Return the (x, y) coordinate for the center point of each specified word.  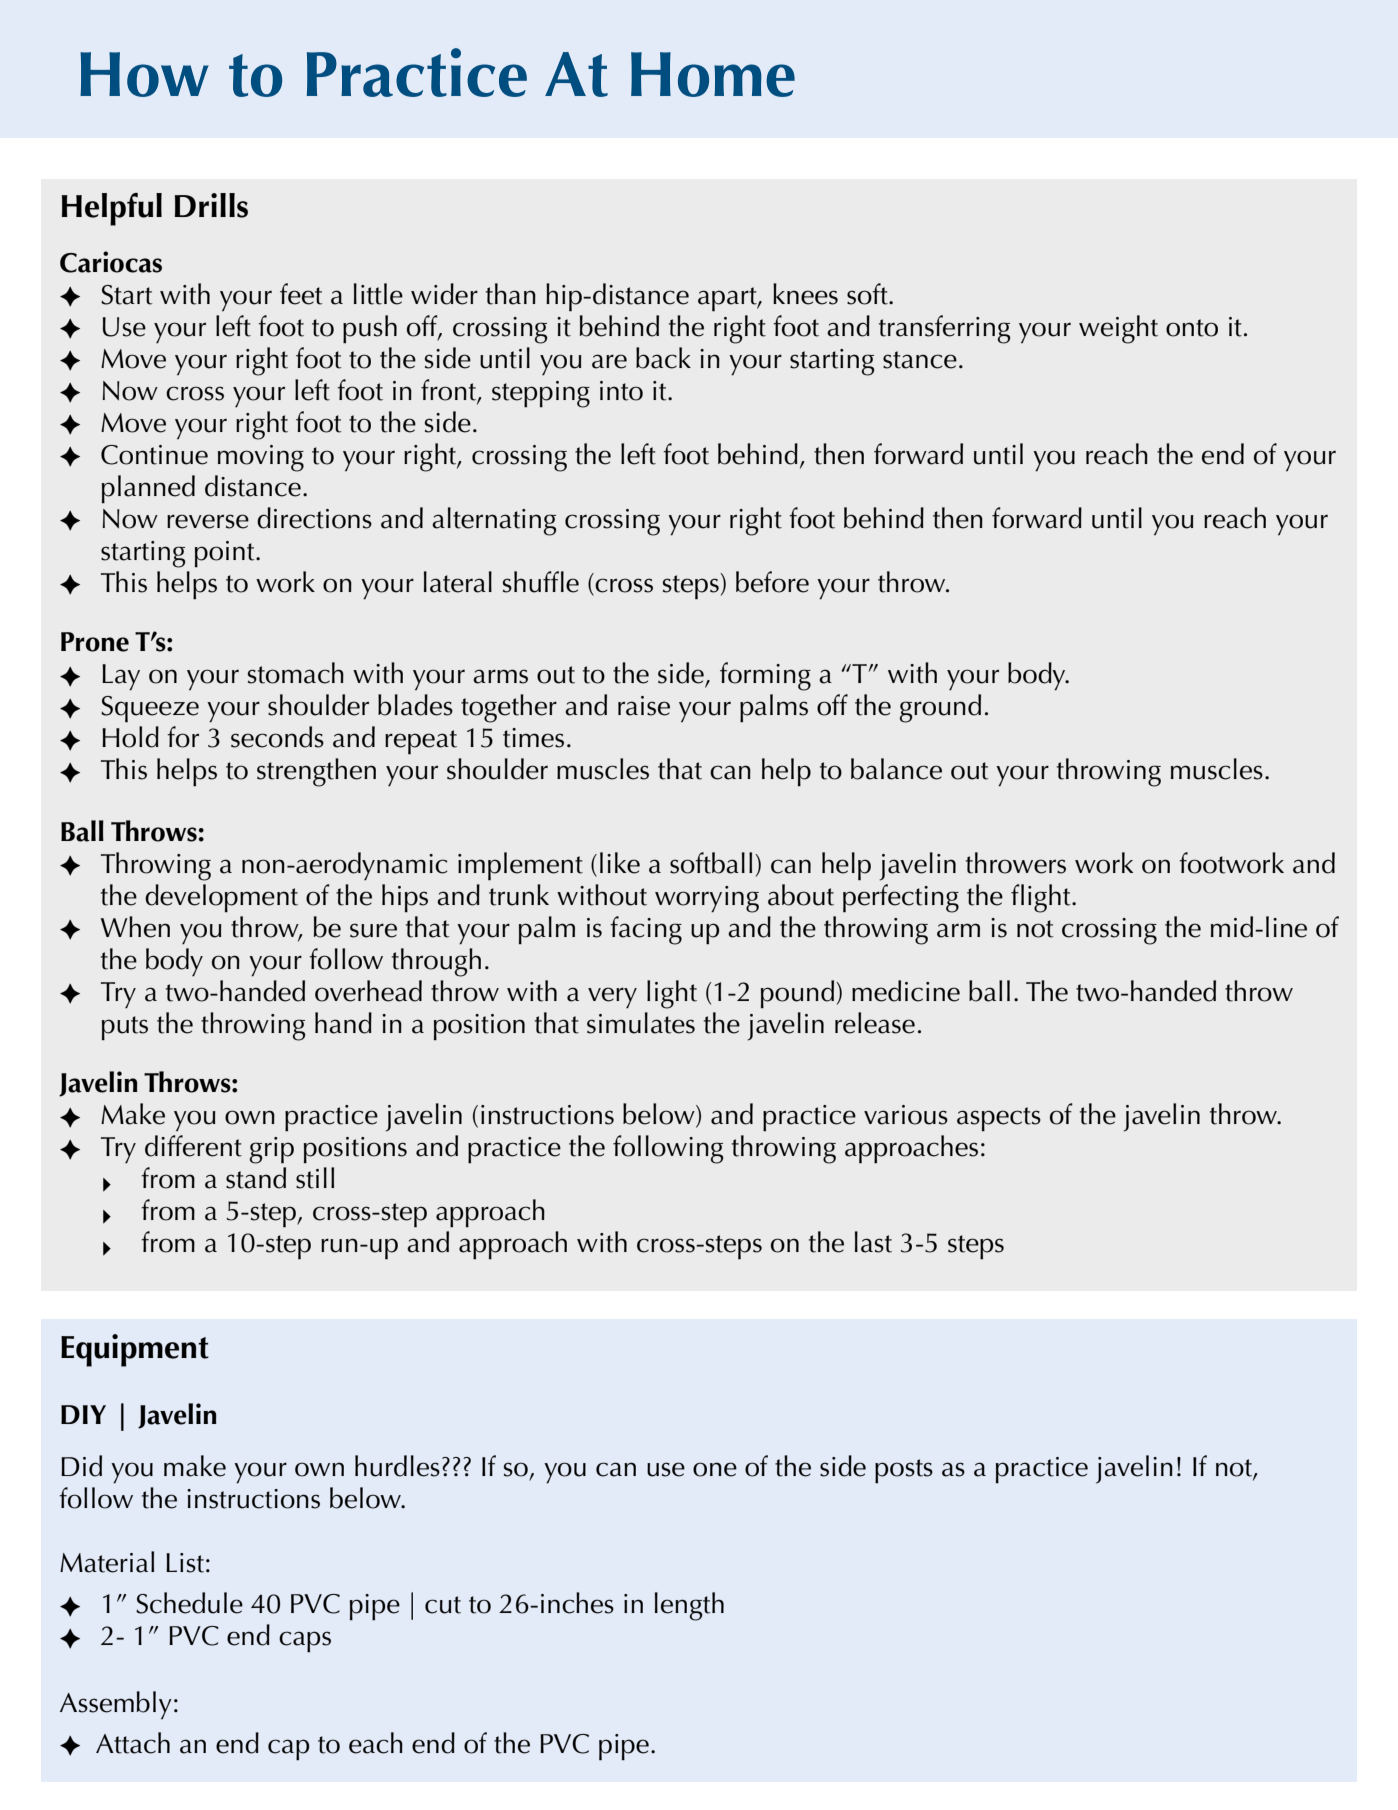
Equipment (135, 1350)
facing (646, 930)
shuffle (541, 582)
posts (904, 1471)
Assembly (116, 1705)
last (873, 1242)
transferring (945, 329)
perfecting (901, 898)
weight (1118, 329)
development (221, 898)
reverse (208, 521)
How (144, 74)
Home (713, 74)
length (689, 1606)
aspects (999, 1119)
